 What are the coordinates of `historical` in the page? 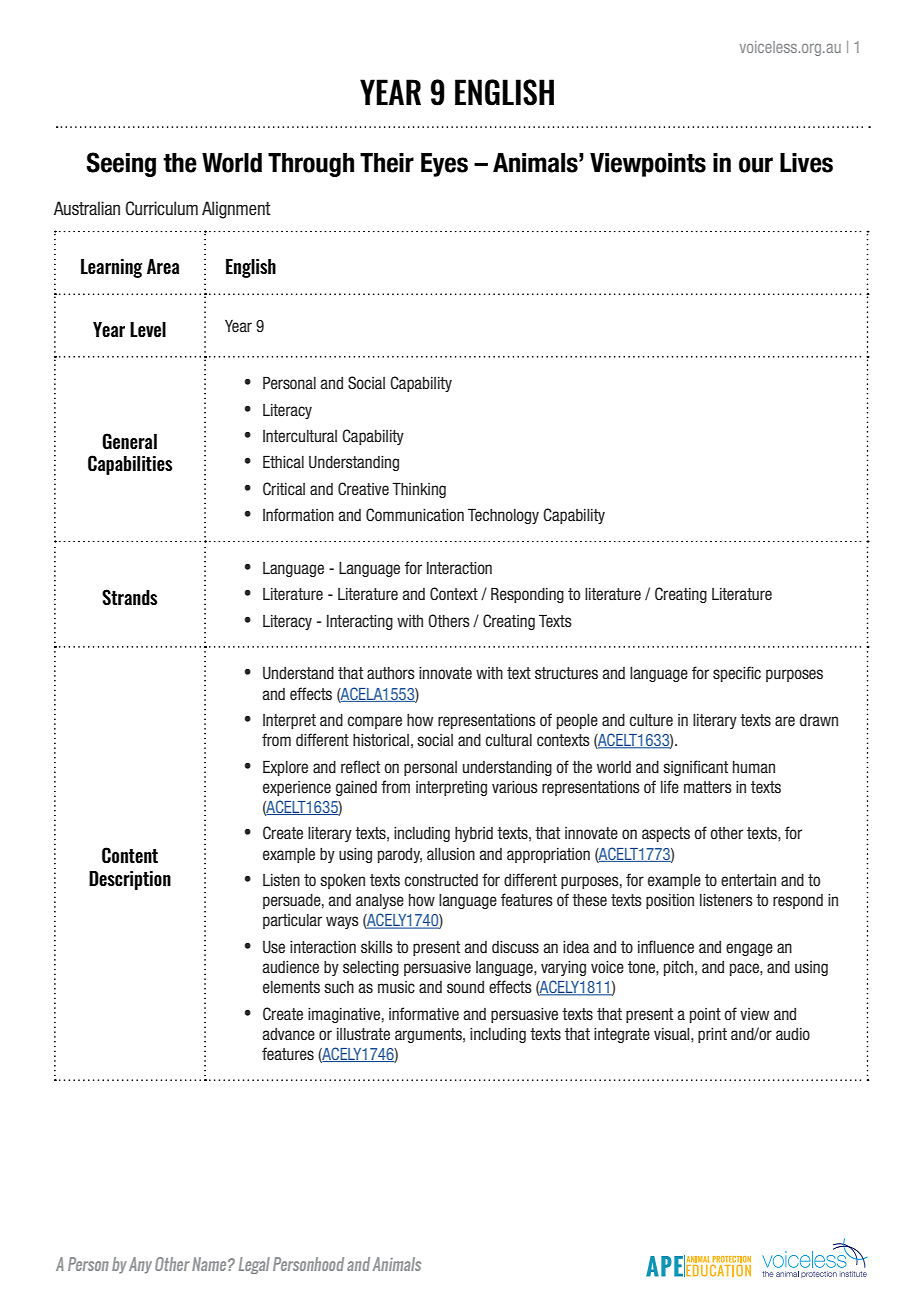 It's located at (381, 740).
